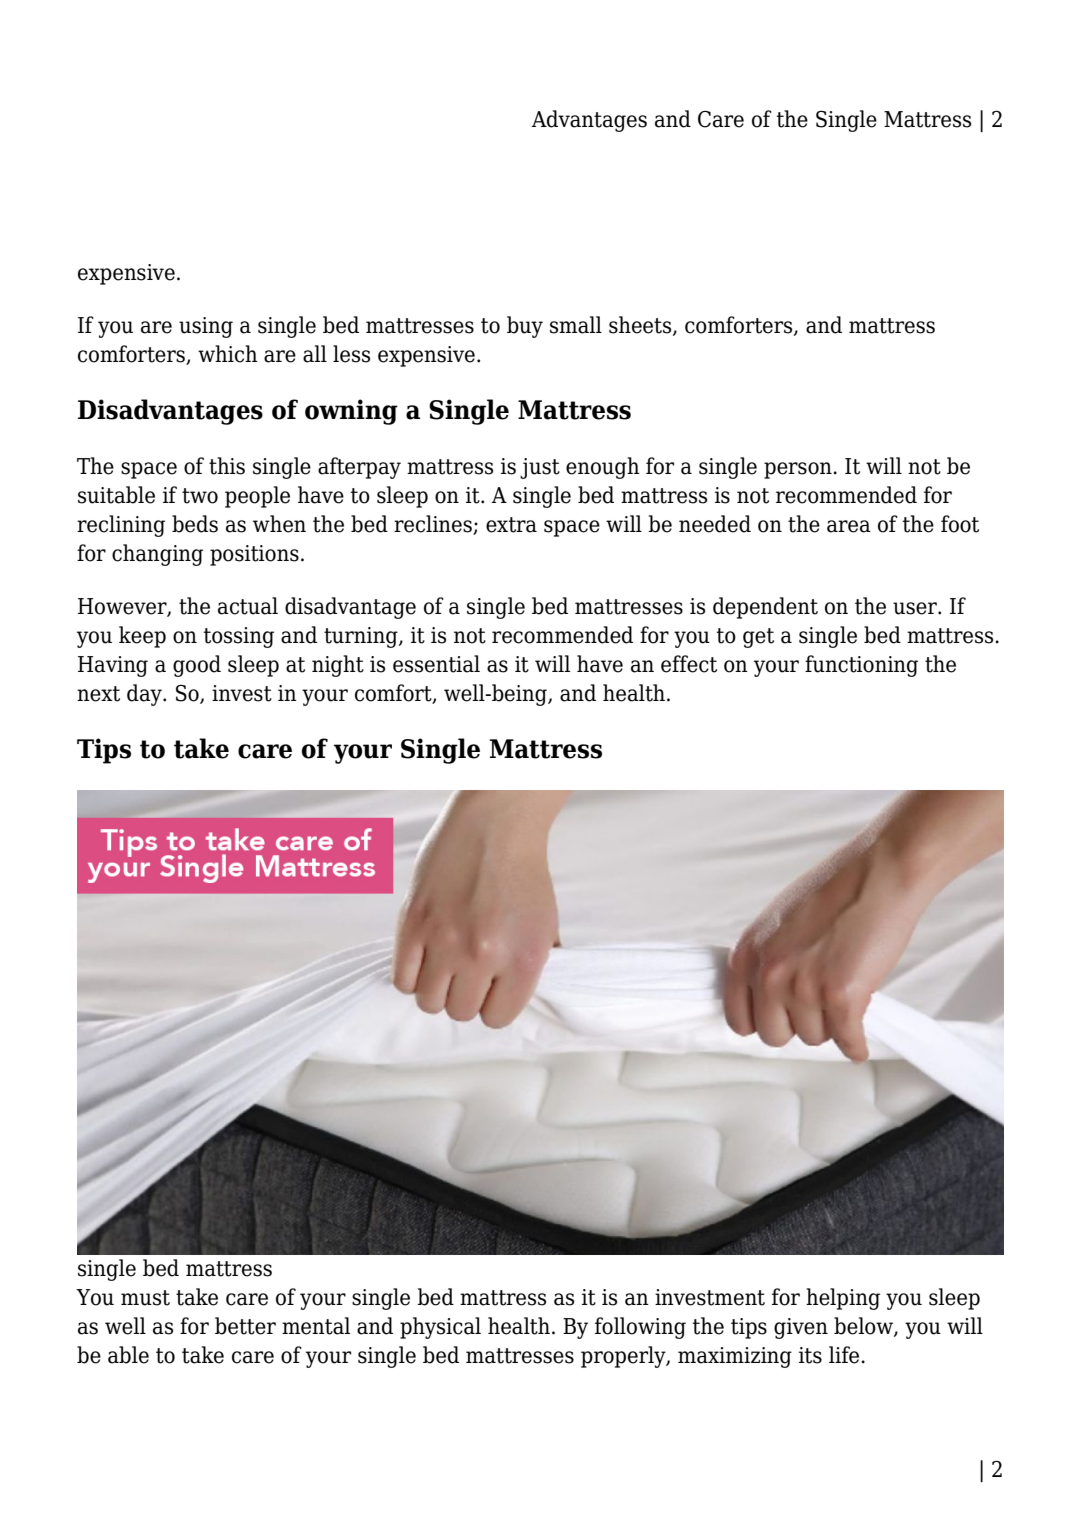 The width and height of the image is (1081, 1530). Describe the element at coordinates (440, 1328) in the image. I see `physical` at that location.
